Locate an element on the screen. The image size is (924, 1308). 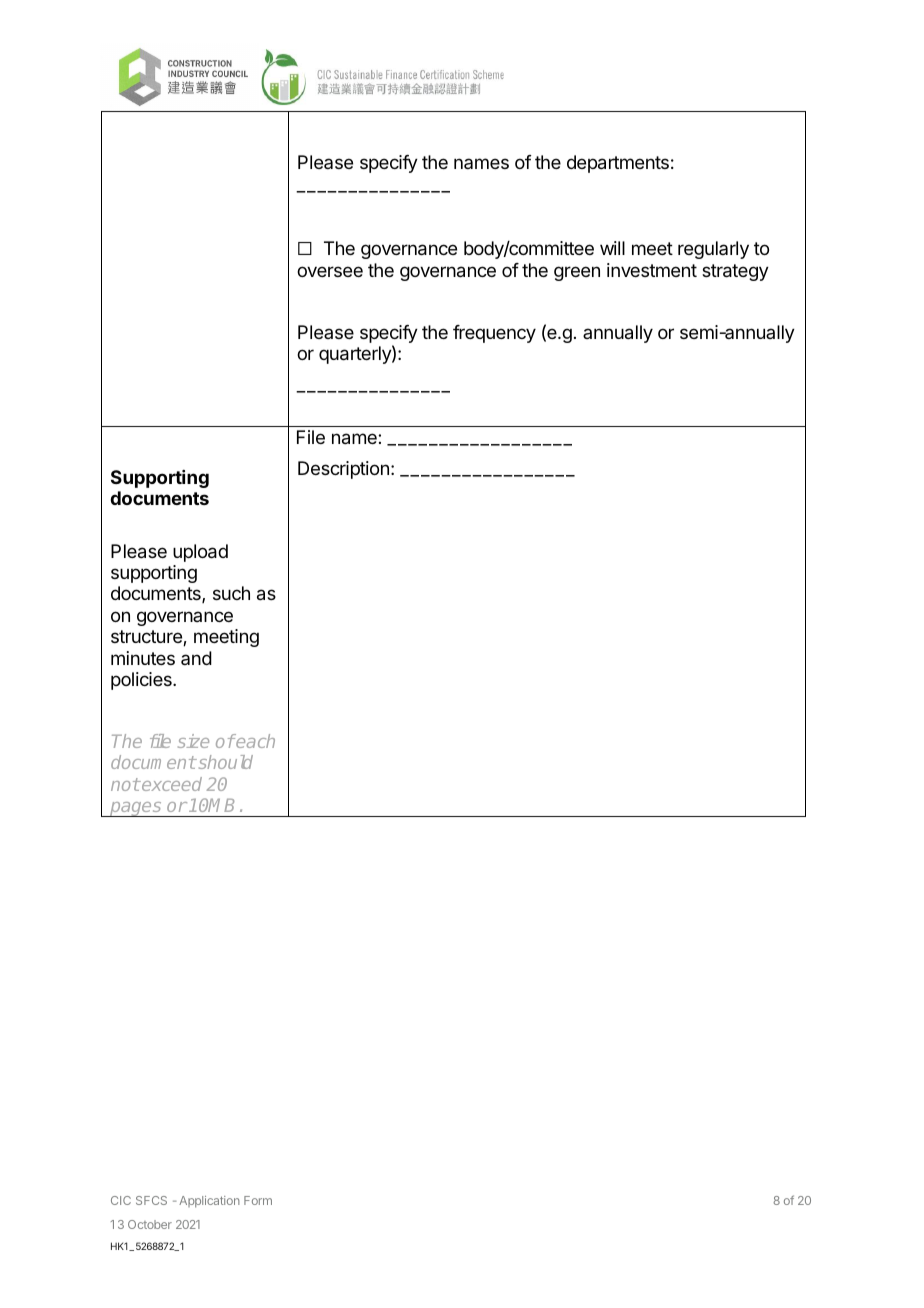
Form is located at coordinates (258, 1200).
